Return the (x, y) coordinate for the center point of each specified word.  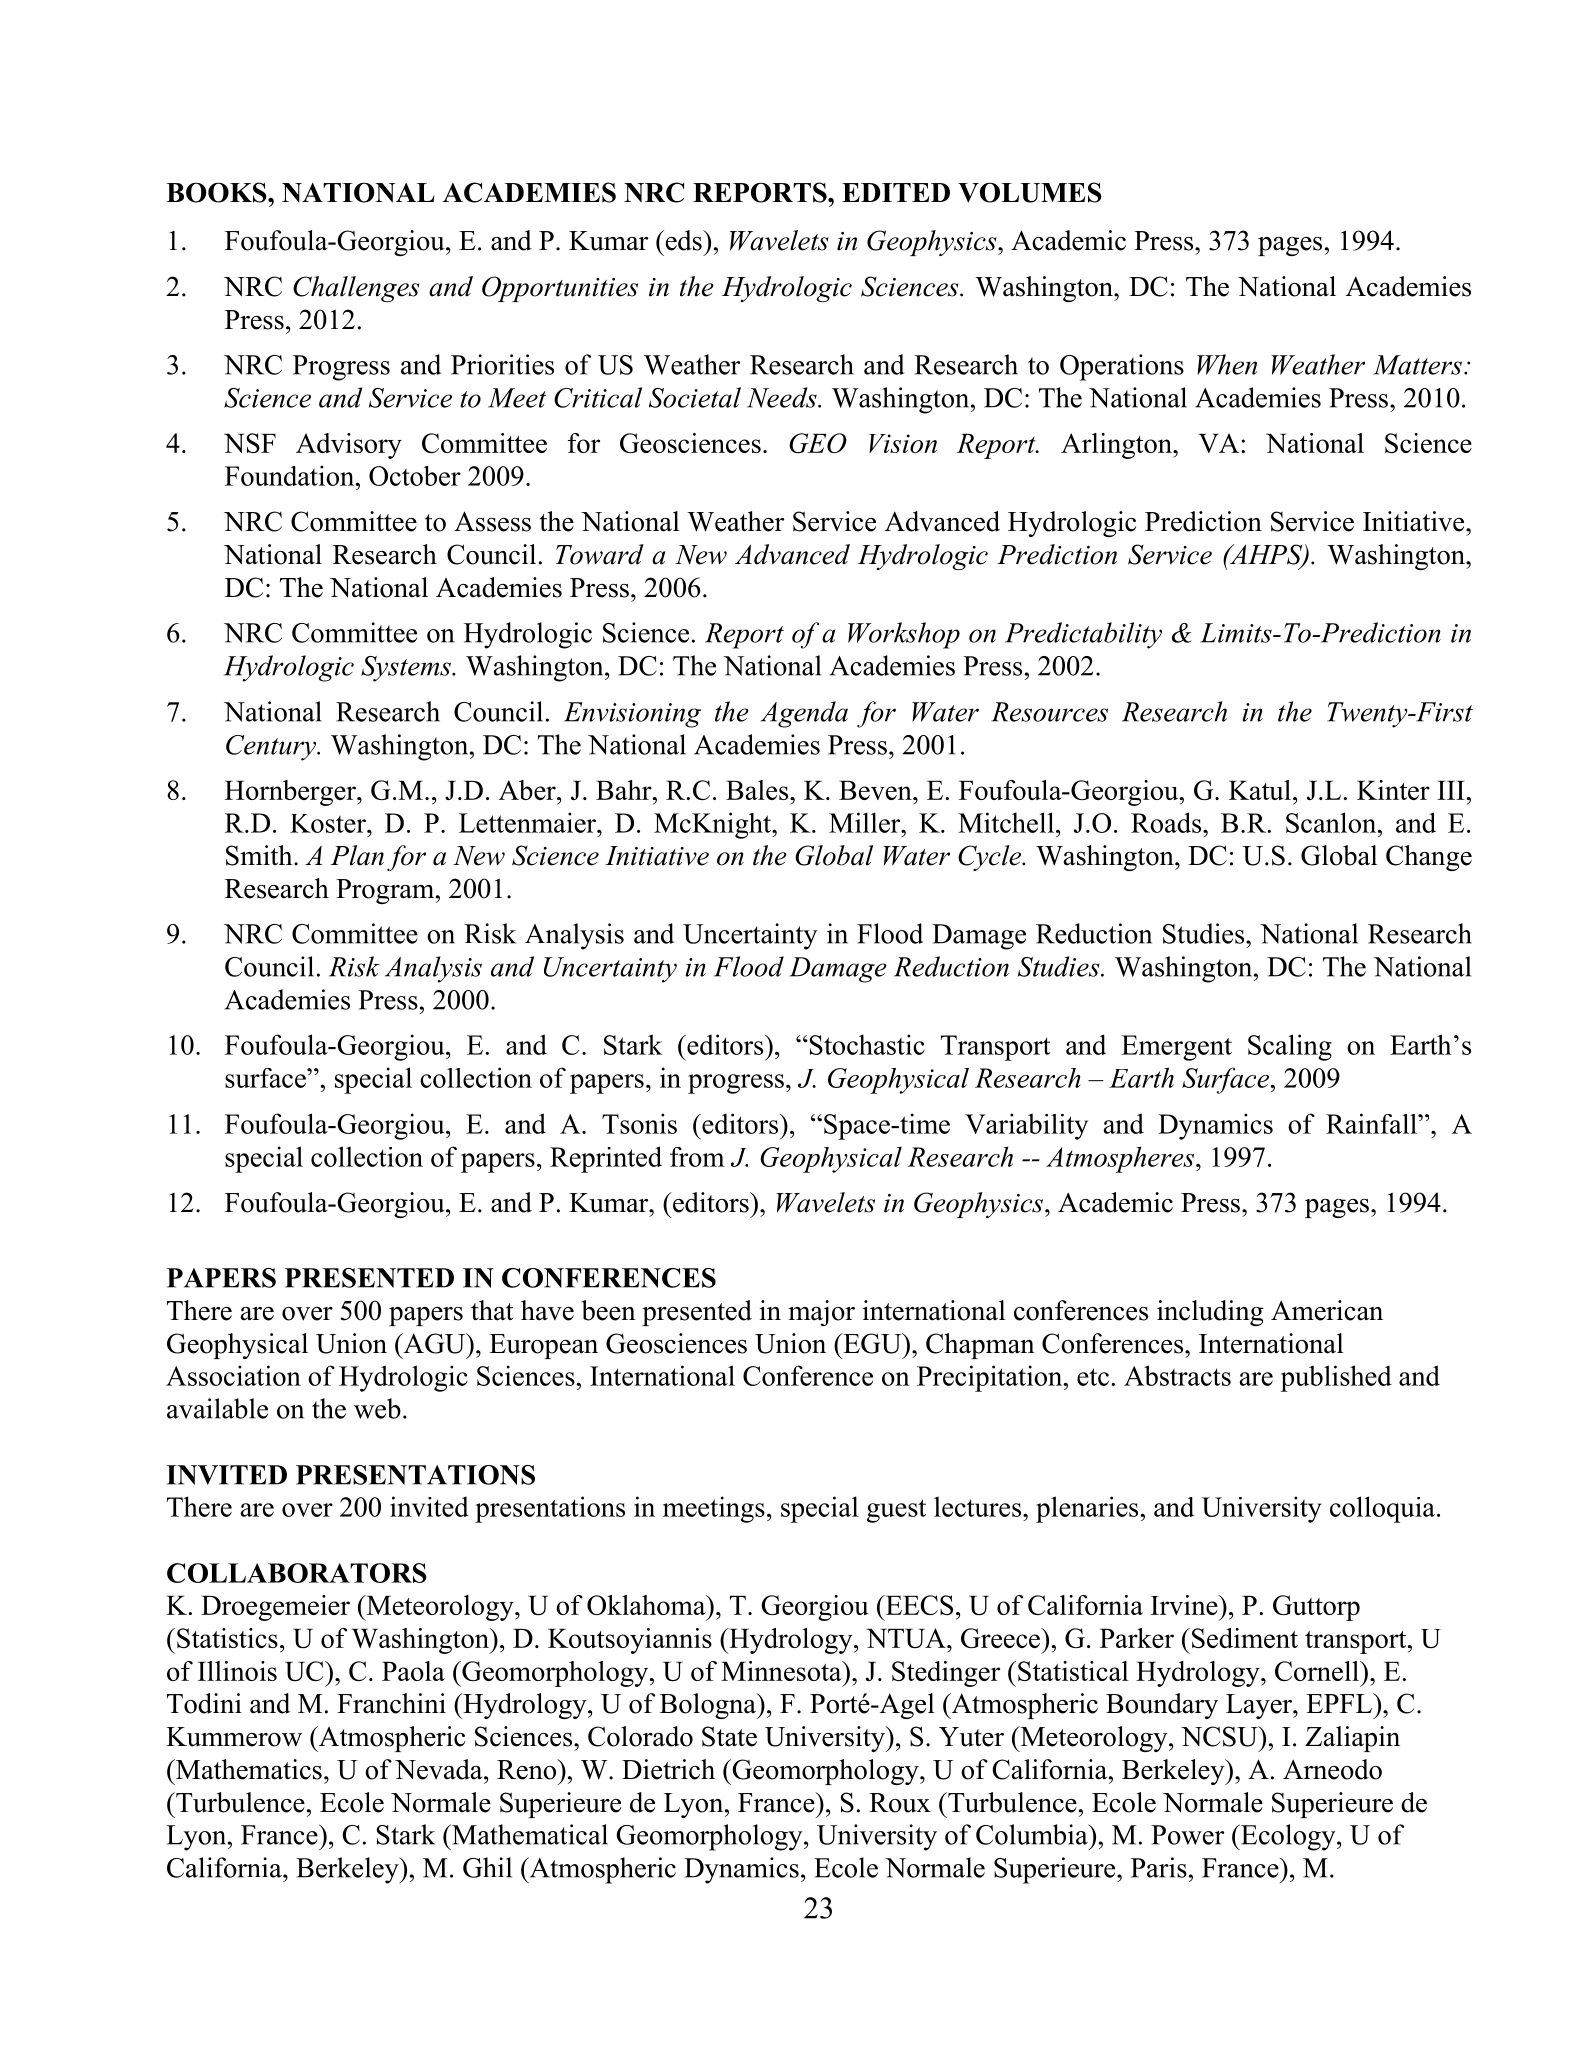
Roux (900, 1803)
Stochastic (866, 1044)
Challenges (356, 289)
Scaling (1290, 1047)
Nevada (440, 1769)
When (1227, 364)
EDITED (896, 192)
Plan (357, 855)
